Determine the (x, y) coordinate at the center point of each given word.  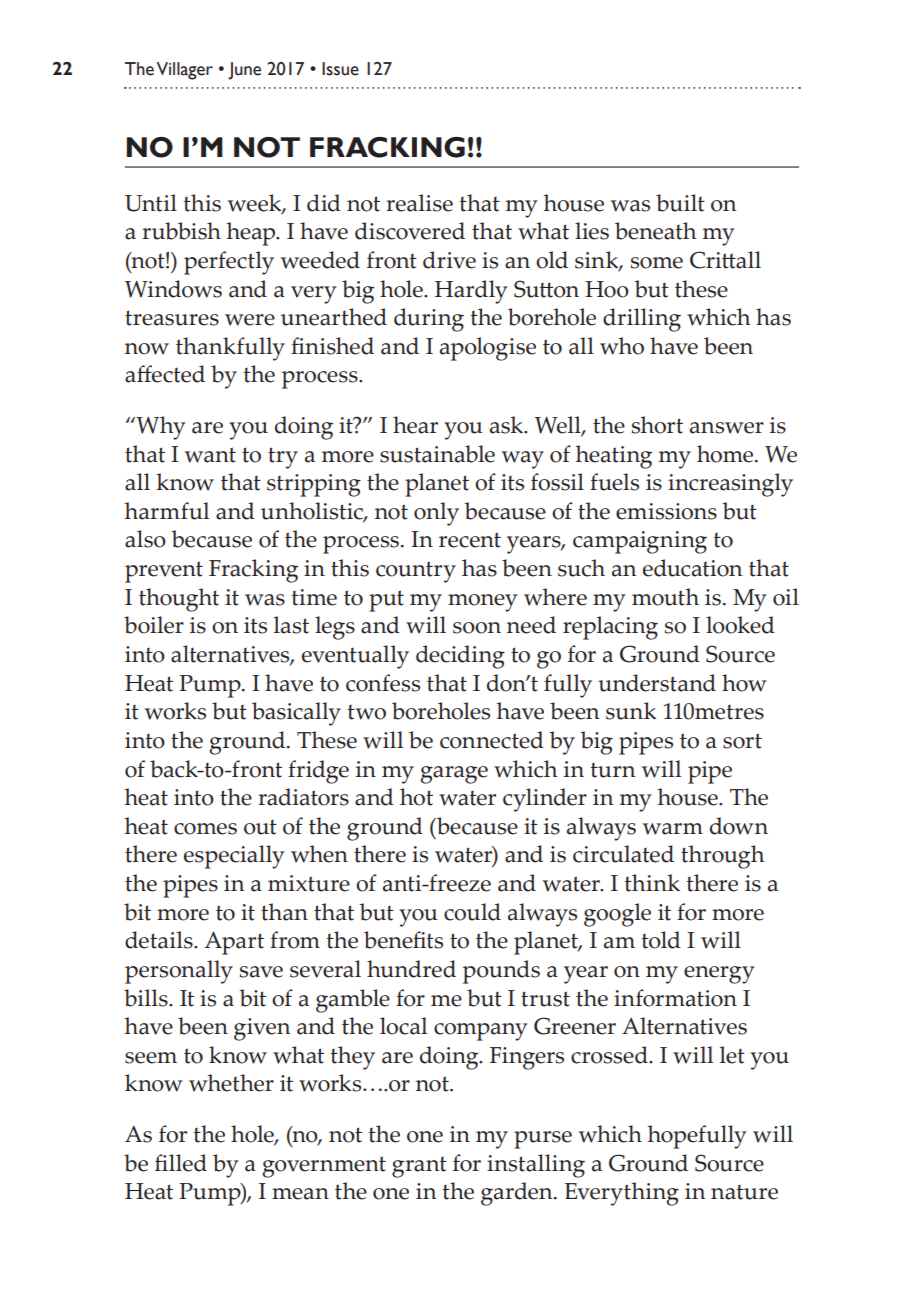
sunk (631, 711)
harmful (167, 511)
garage (454, 775)
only (436, 514)
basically (296, 714)
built (680, 203)
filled (181, 1163)
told (661, 940)
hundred (411, 969)
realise (419, 203)
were (250, 320)
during (429, 320)
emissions (666, 511)
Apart (234, 943)
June (244, 71)
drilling (642, 320)
